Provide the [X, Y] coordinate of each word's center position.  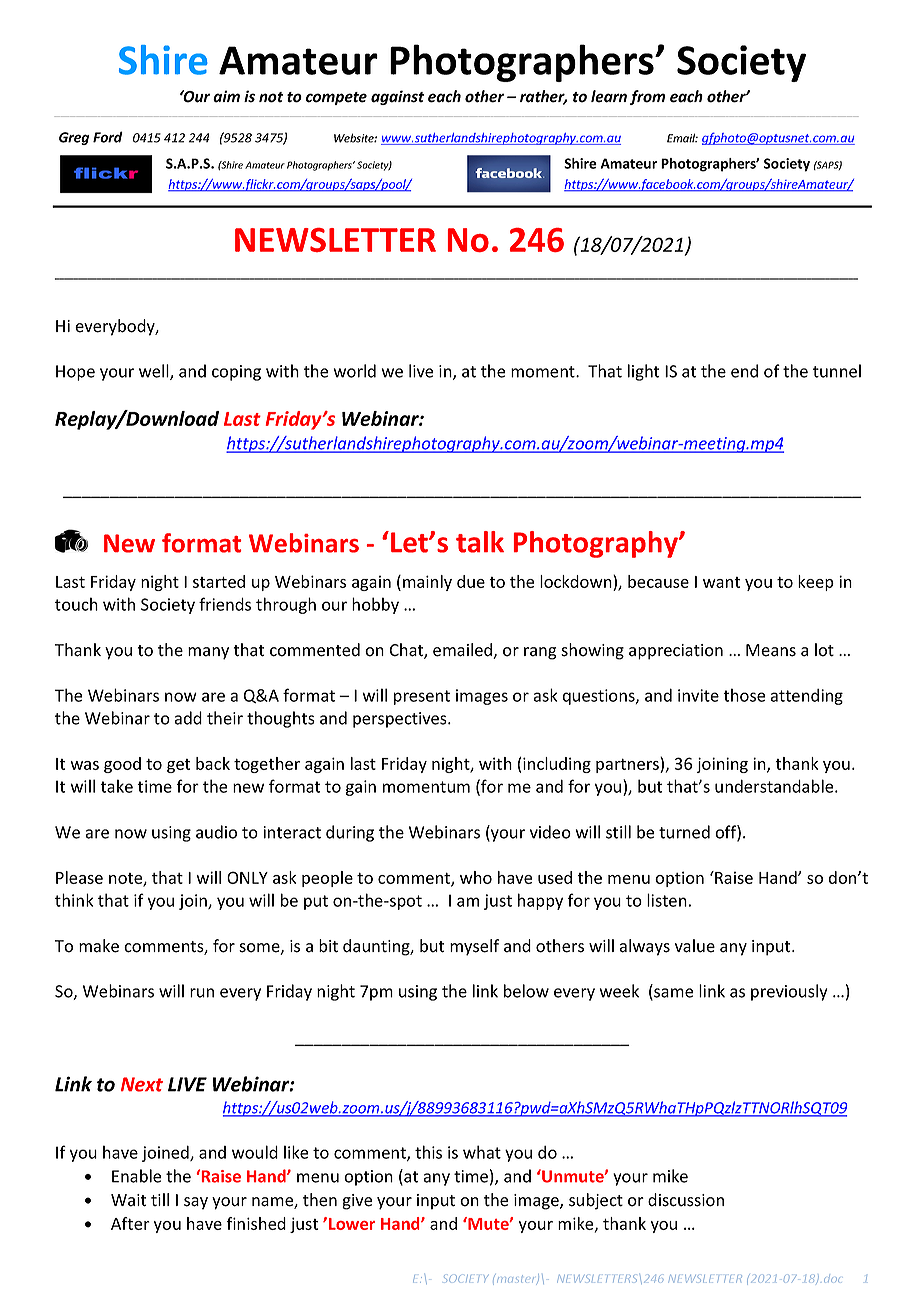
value [695, 946]
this [428, 1152]
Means [771, 650]
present [422, 697]
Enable [137, 1176]
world [355, 371]
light [643, 372]
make [99, 946]
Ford [108, 137]
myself [474, 947]
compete [336, 98]
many [208, 653]
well [155, 372]
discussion [686, 1200]
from [647, 97]
